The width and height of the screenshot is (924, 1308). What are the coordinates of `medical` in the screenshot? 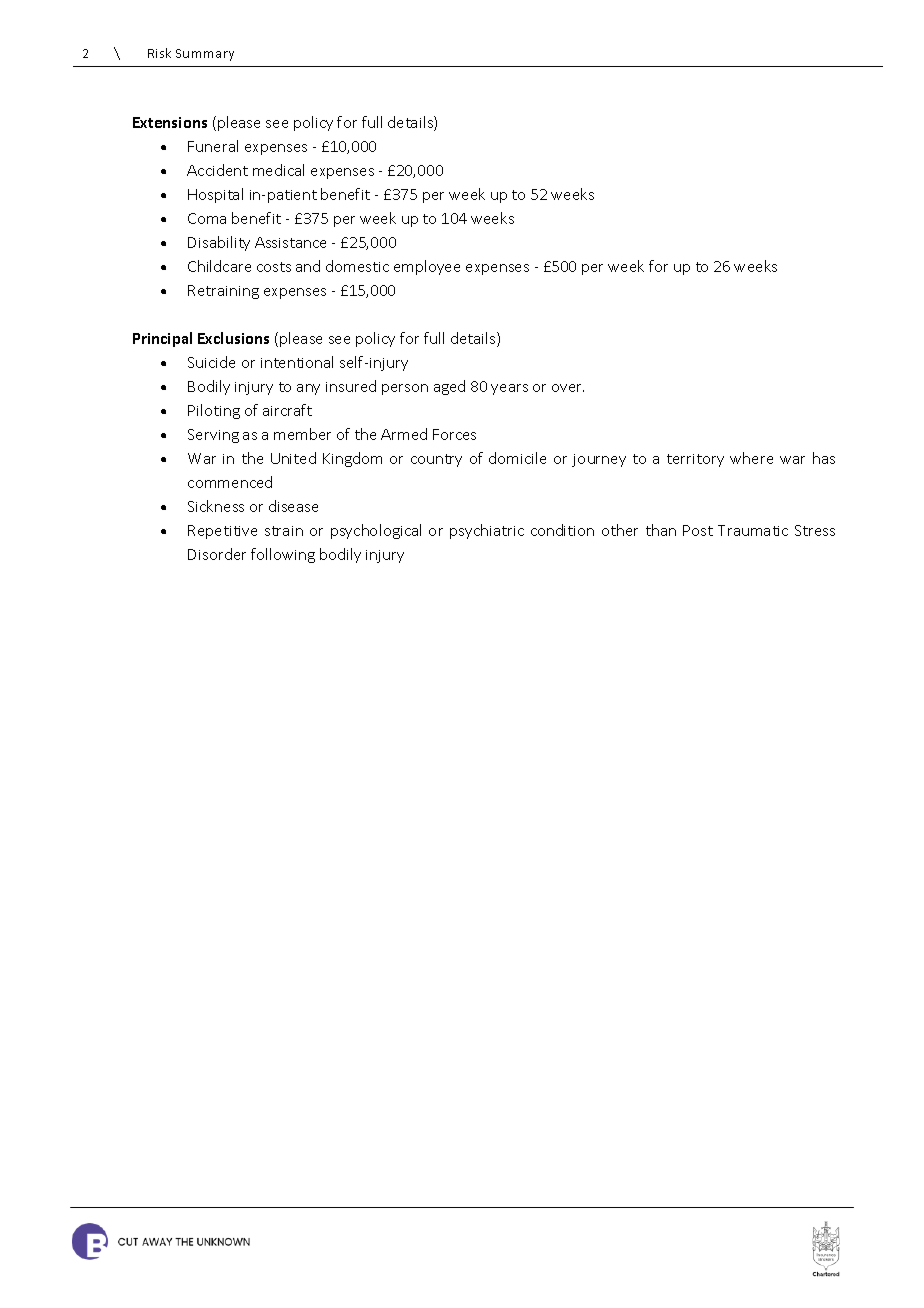 It's located at (278, 170).
